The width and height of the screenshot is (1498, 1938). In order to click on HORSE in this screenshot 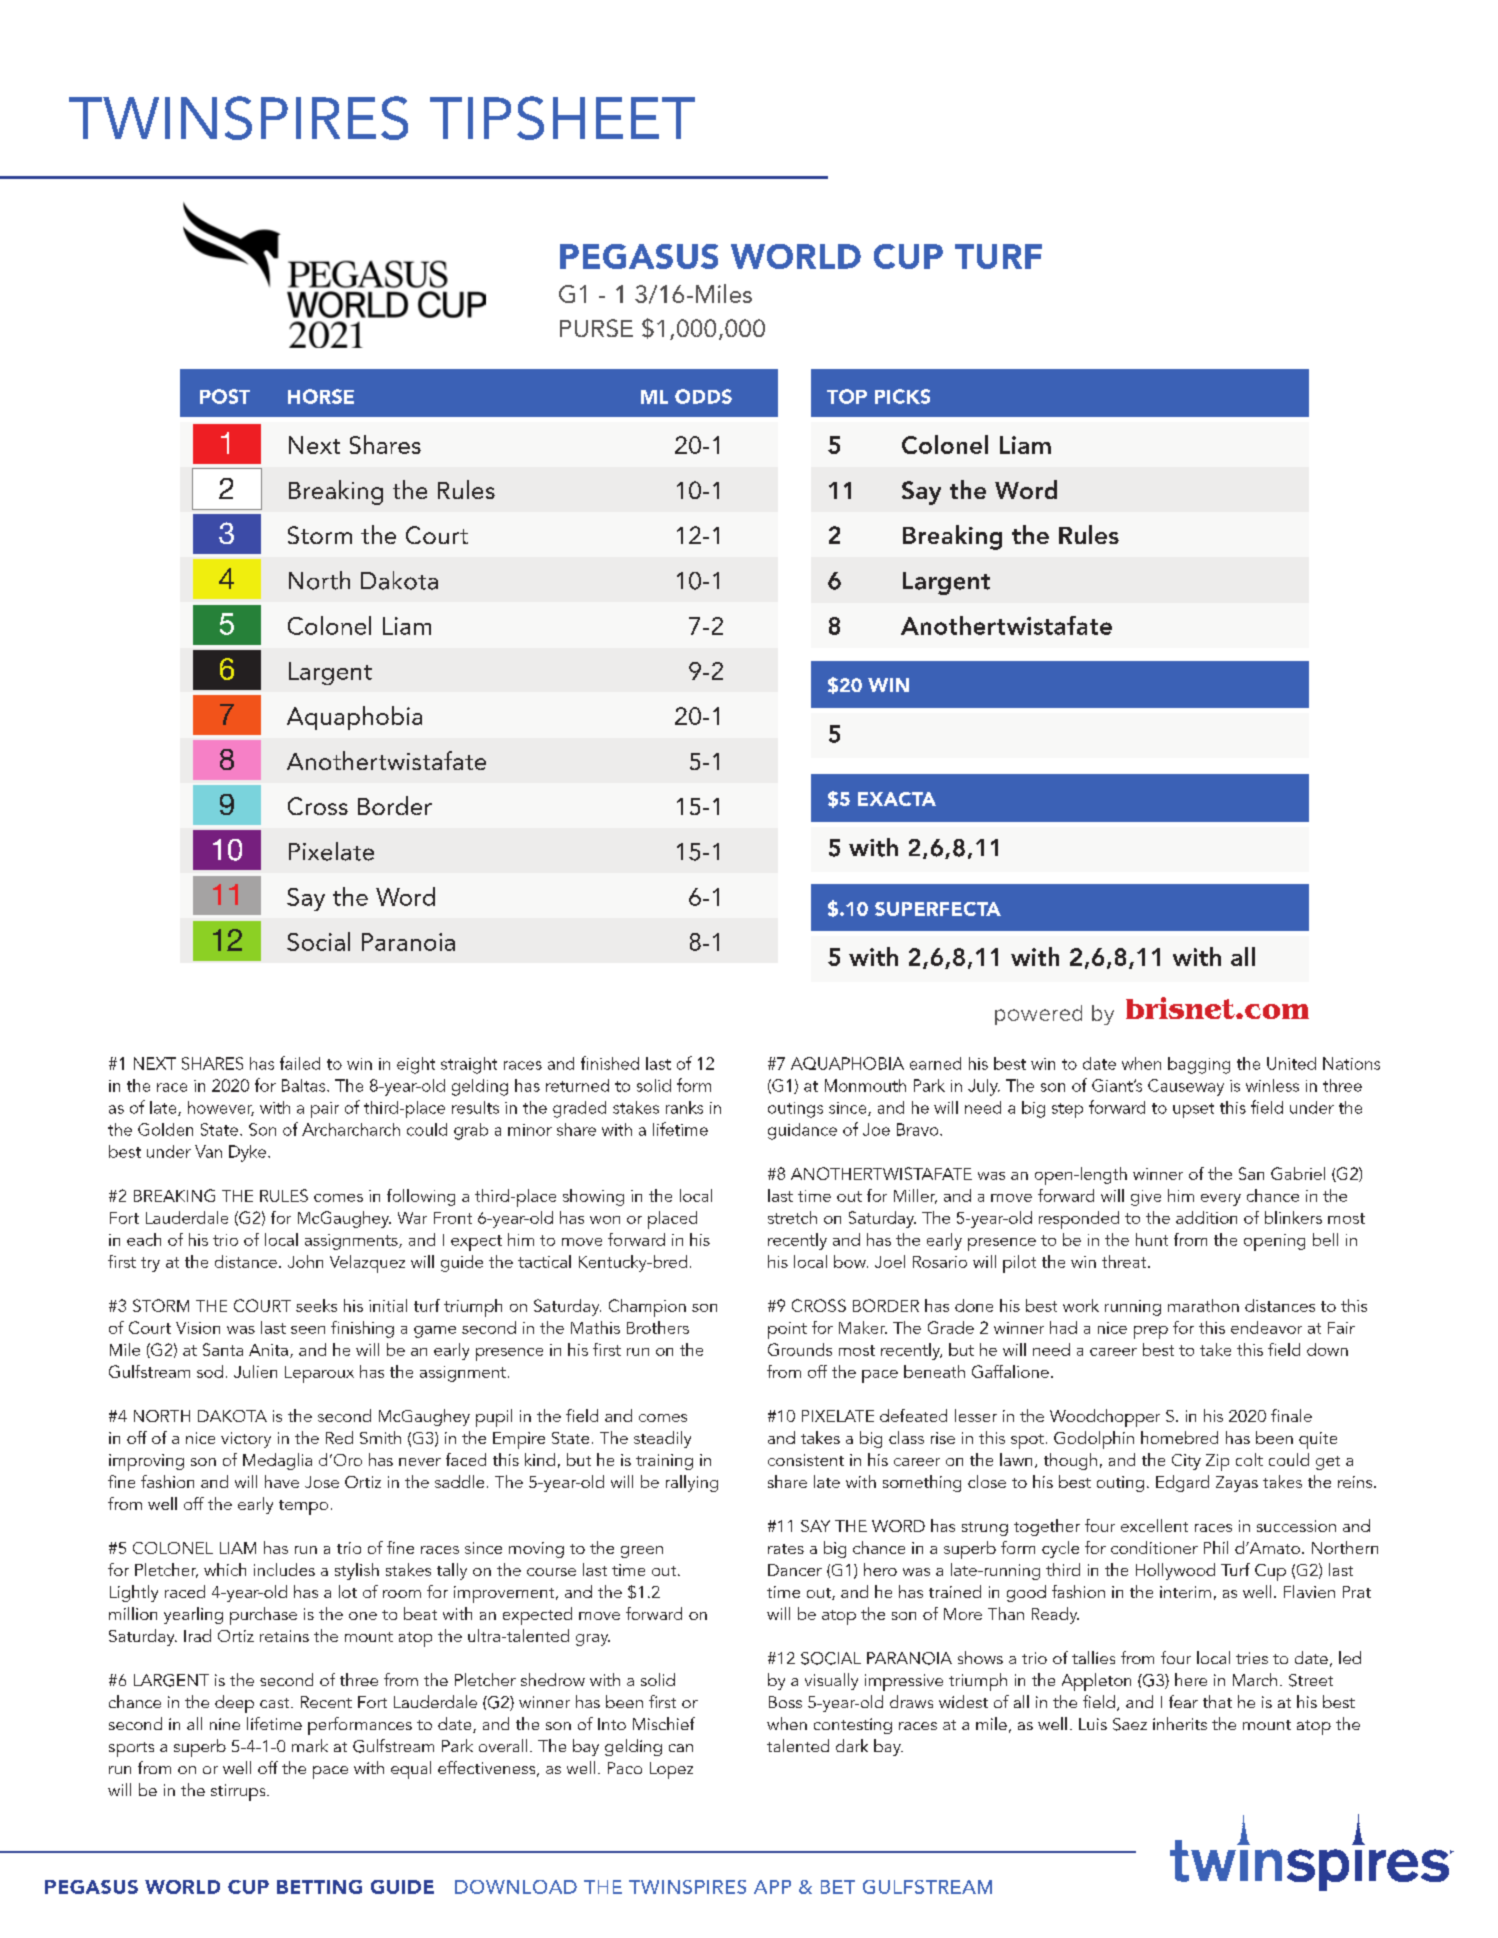, I will do `click(321, 396)`.
